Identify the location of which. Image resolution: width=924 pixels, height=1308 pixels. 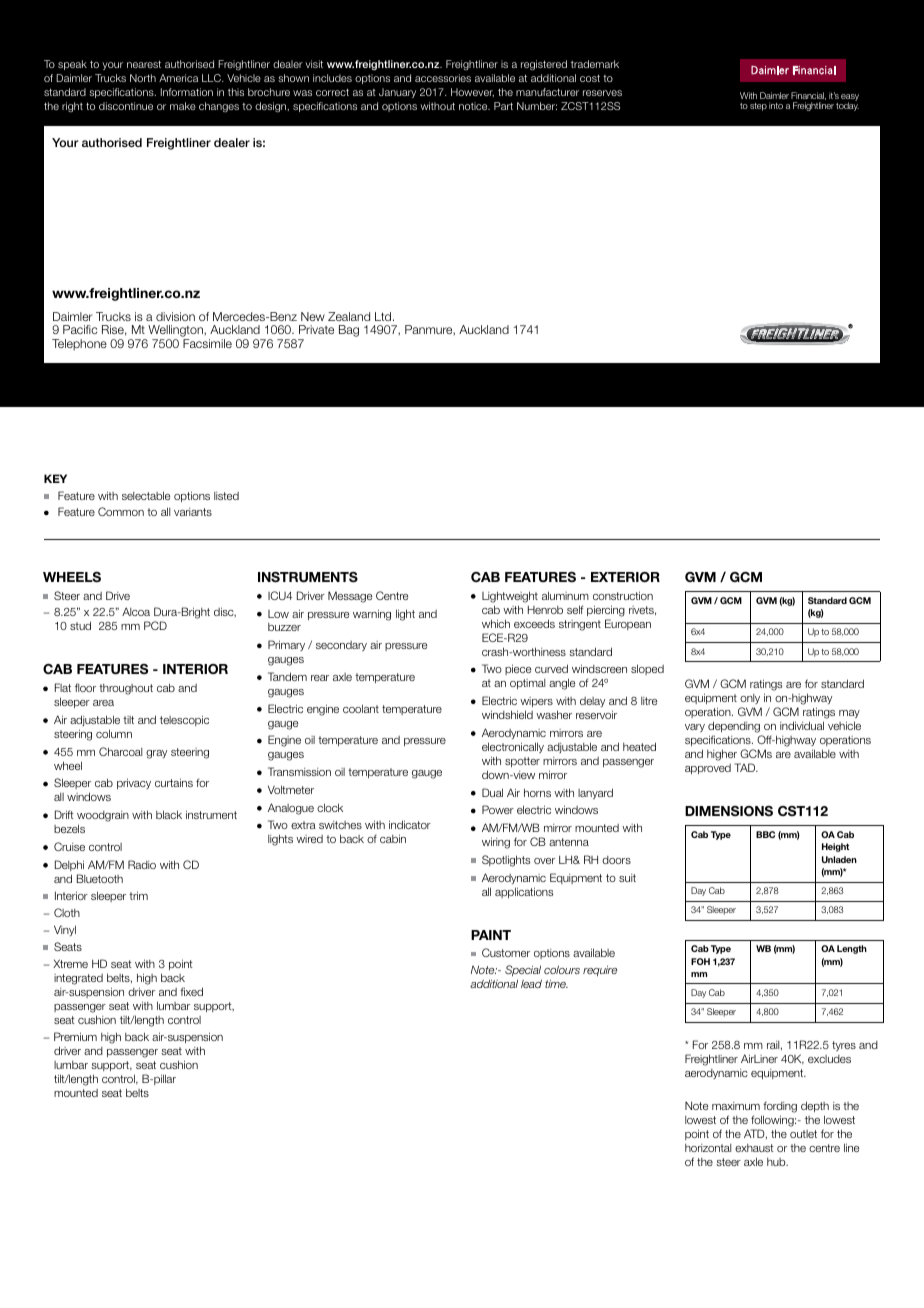
(496, 623).
